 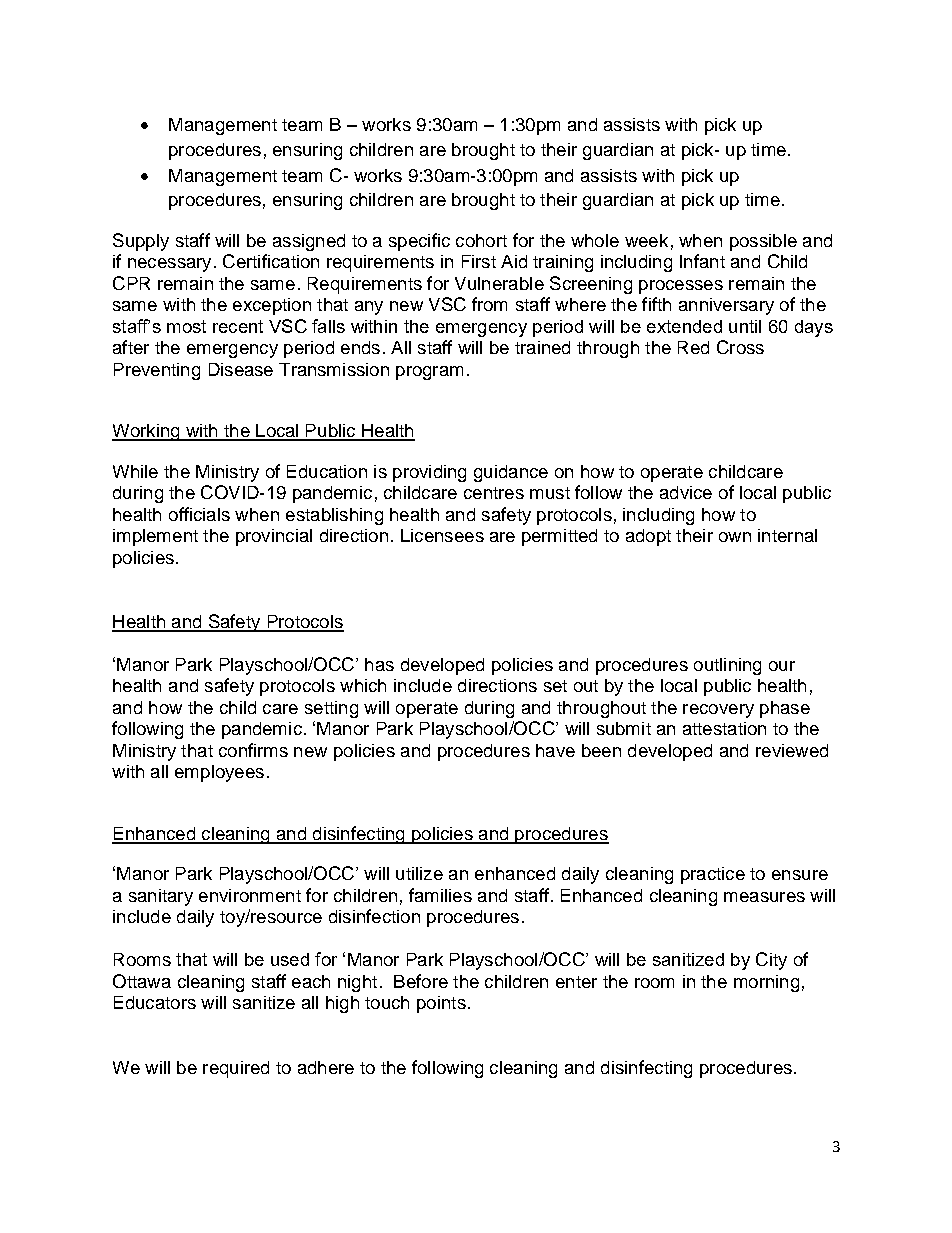 I want to click on outlining, so click(x=727, y=666).
